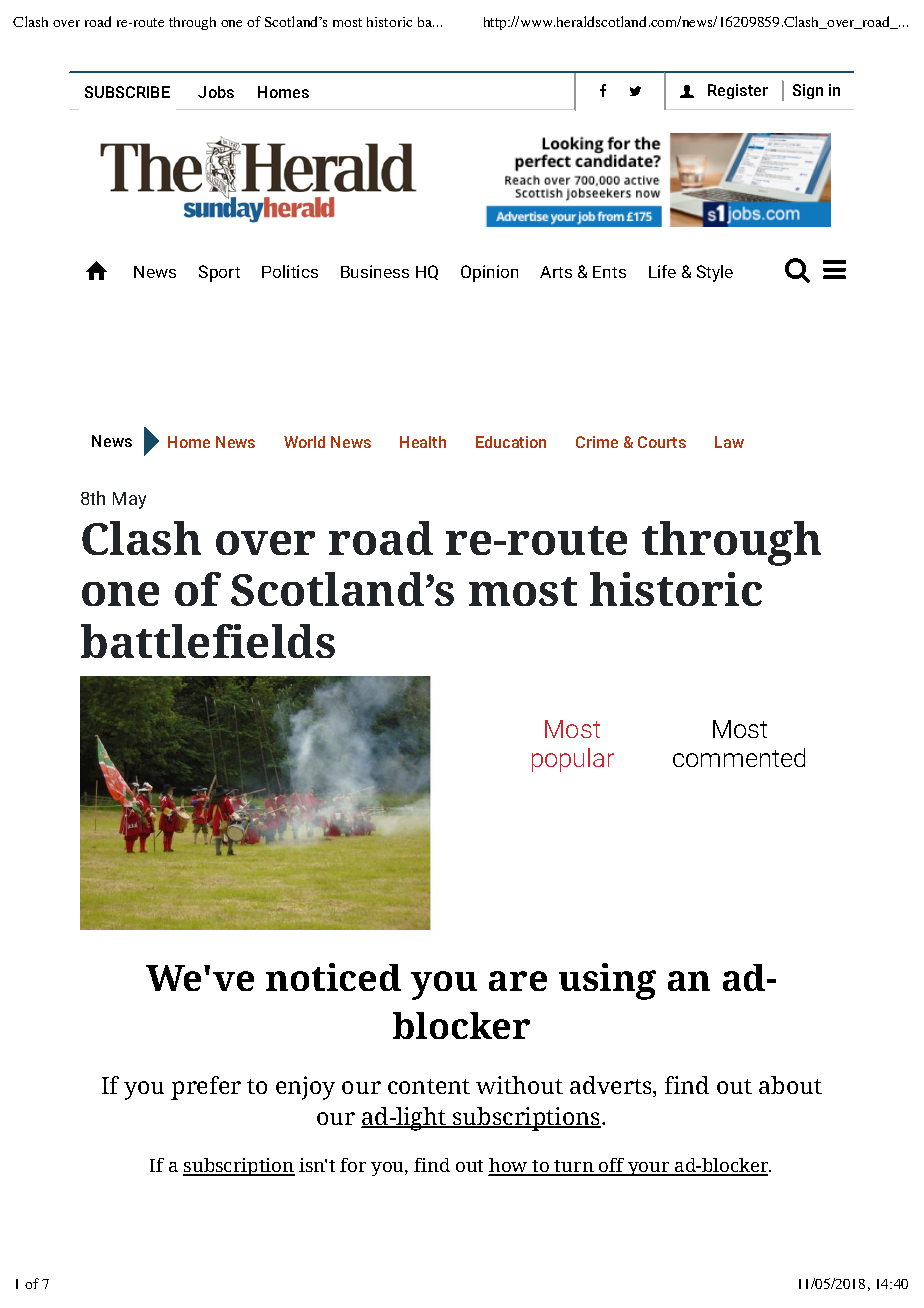 This page has height=1308, width=924. Describe the element at coordinates (738, 91) in the page. I see `Register` at that location.
